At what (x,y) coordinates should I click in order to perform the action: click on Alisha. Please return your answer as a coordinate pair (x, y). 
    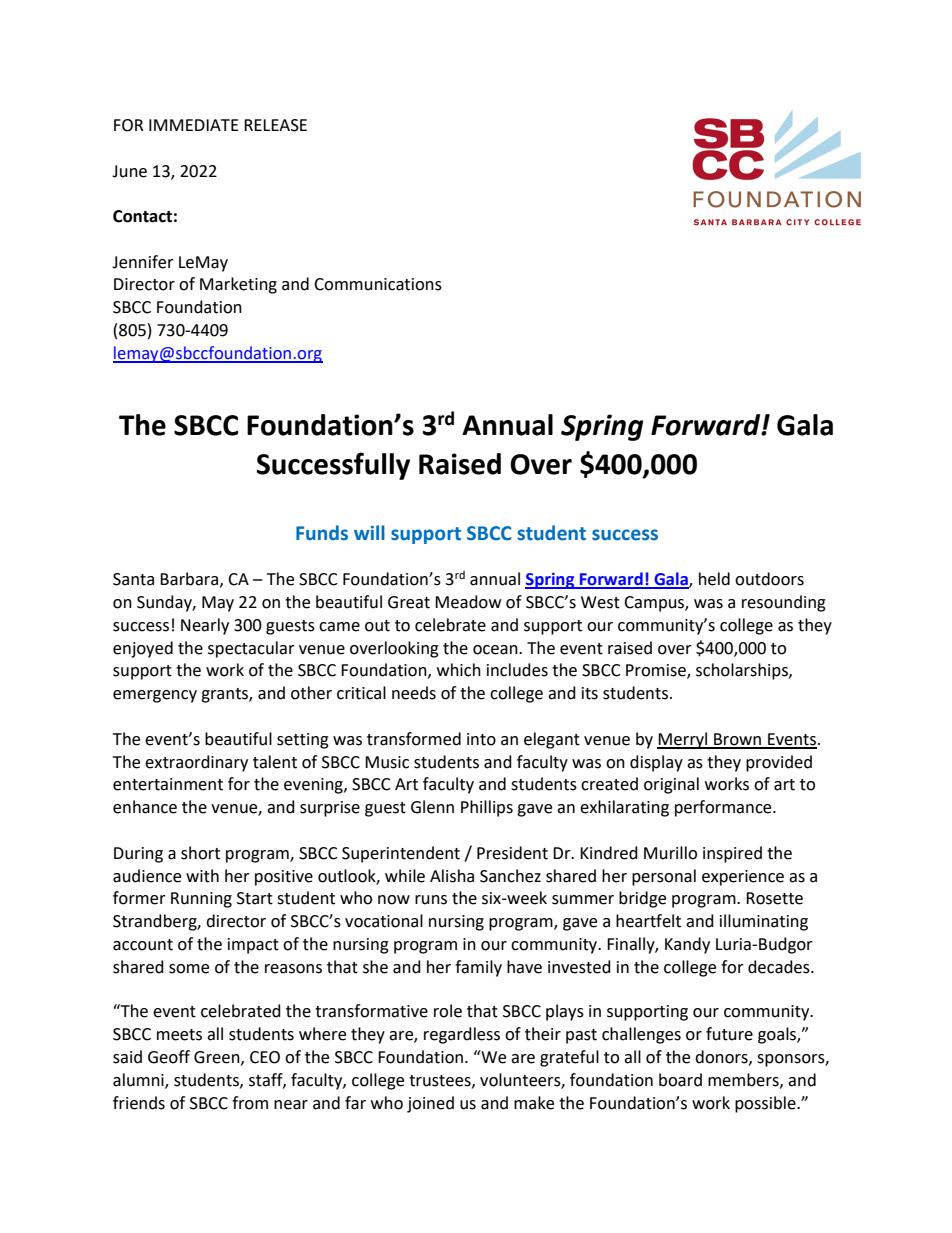
    Looking at the image, I should click on (452, 876).
